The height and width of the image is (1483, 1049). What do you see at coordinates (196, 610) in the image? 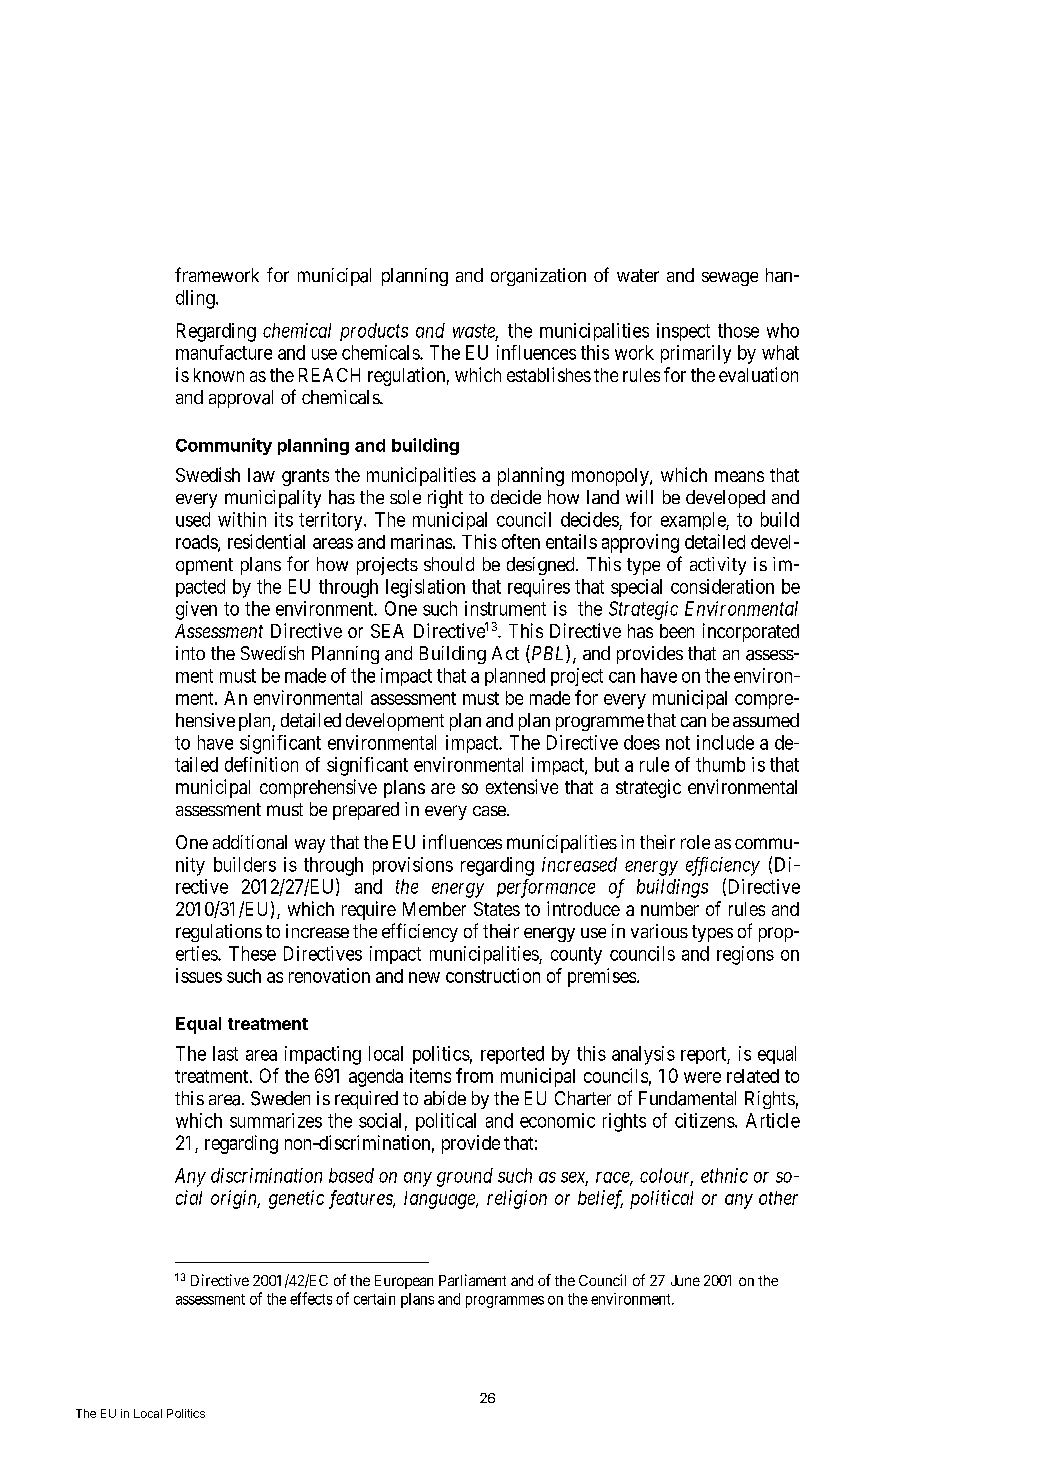
I see `given` at bounding box center [196, 610].
